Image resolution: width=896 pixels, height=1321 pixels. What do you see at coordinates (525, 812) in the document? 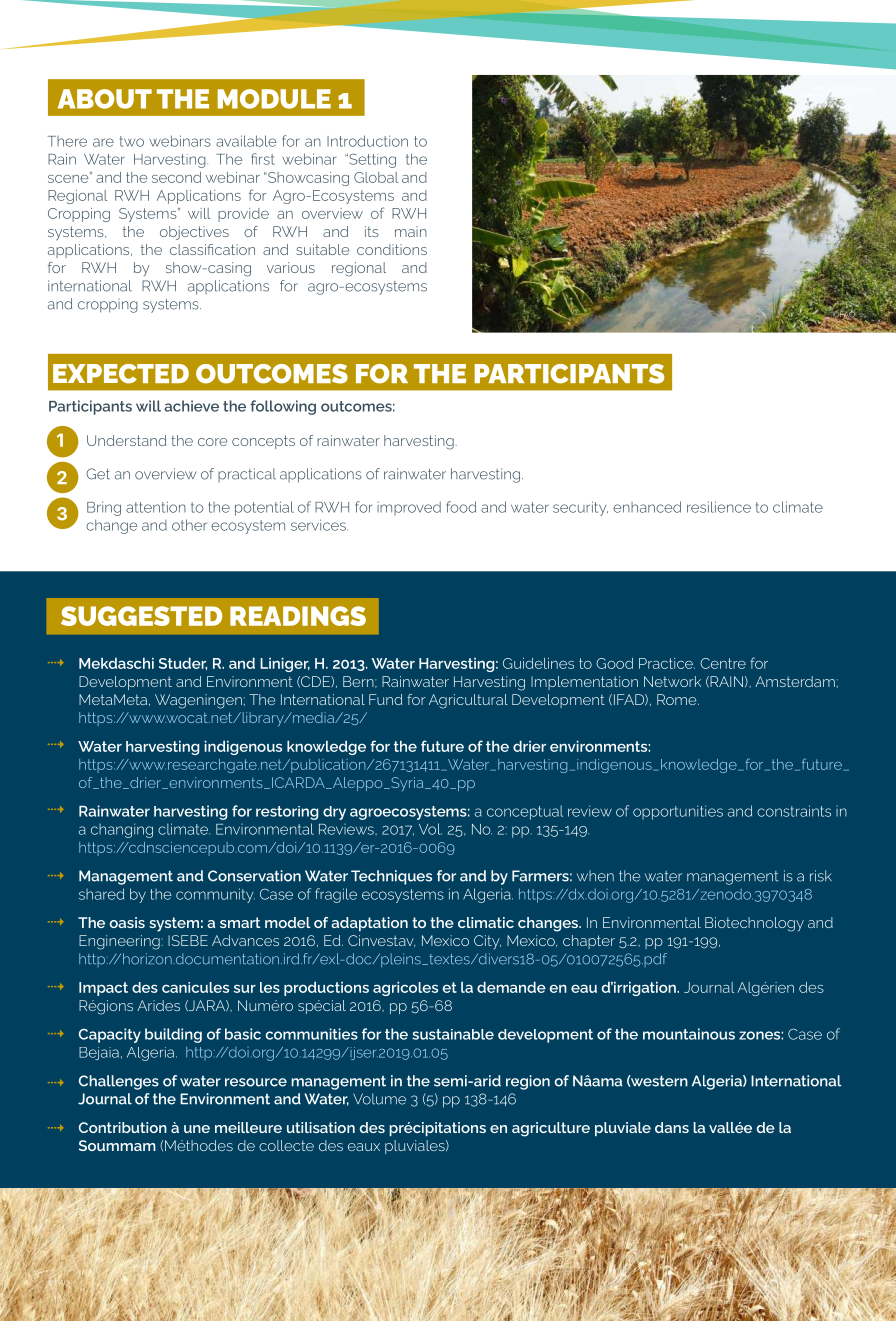
I see `conceptual` at bounding box center [525, 812].
